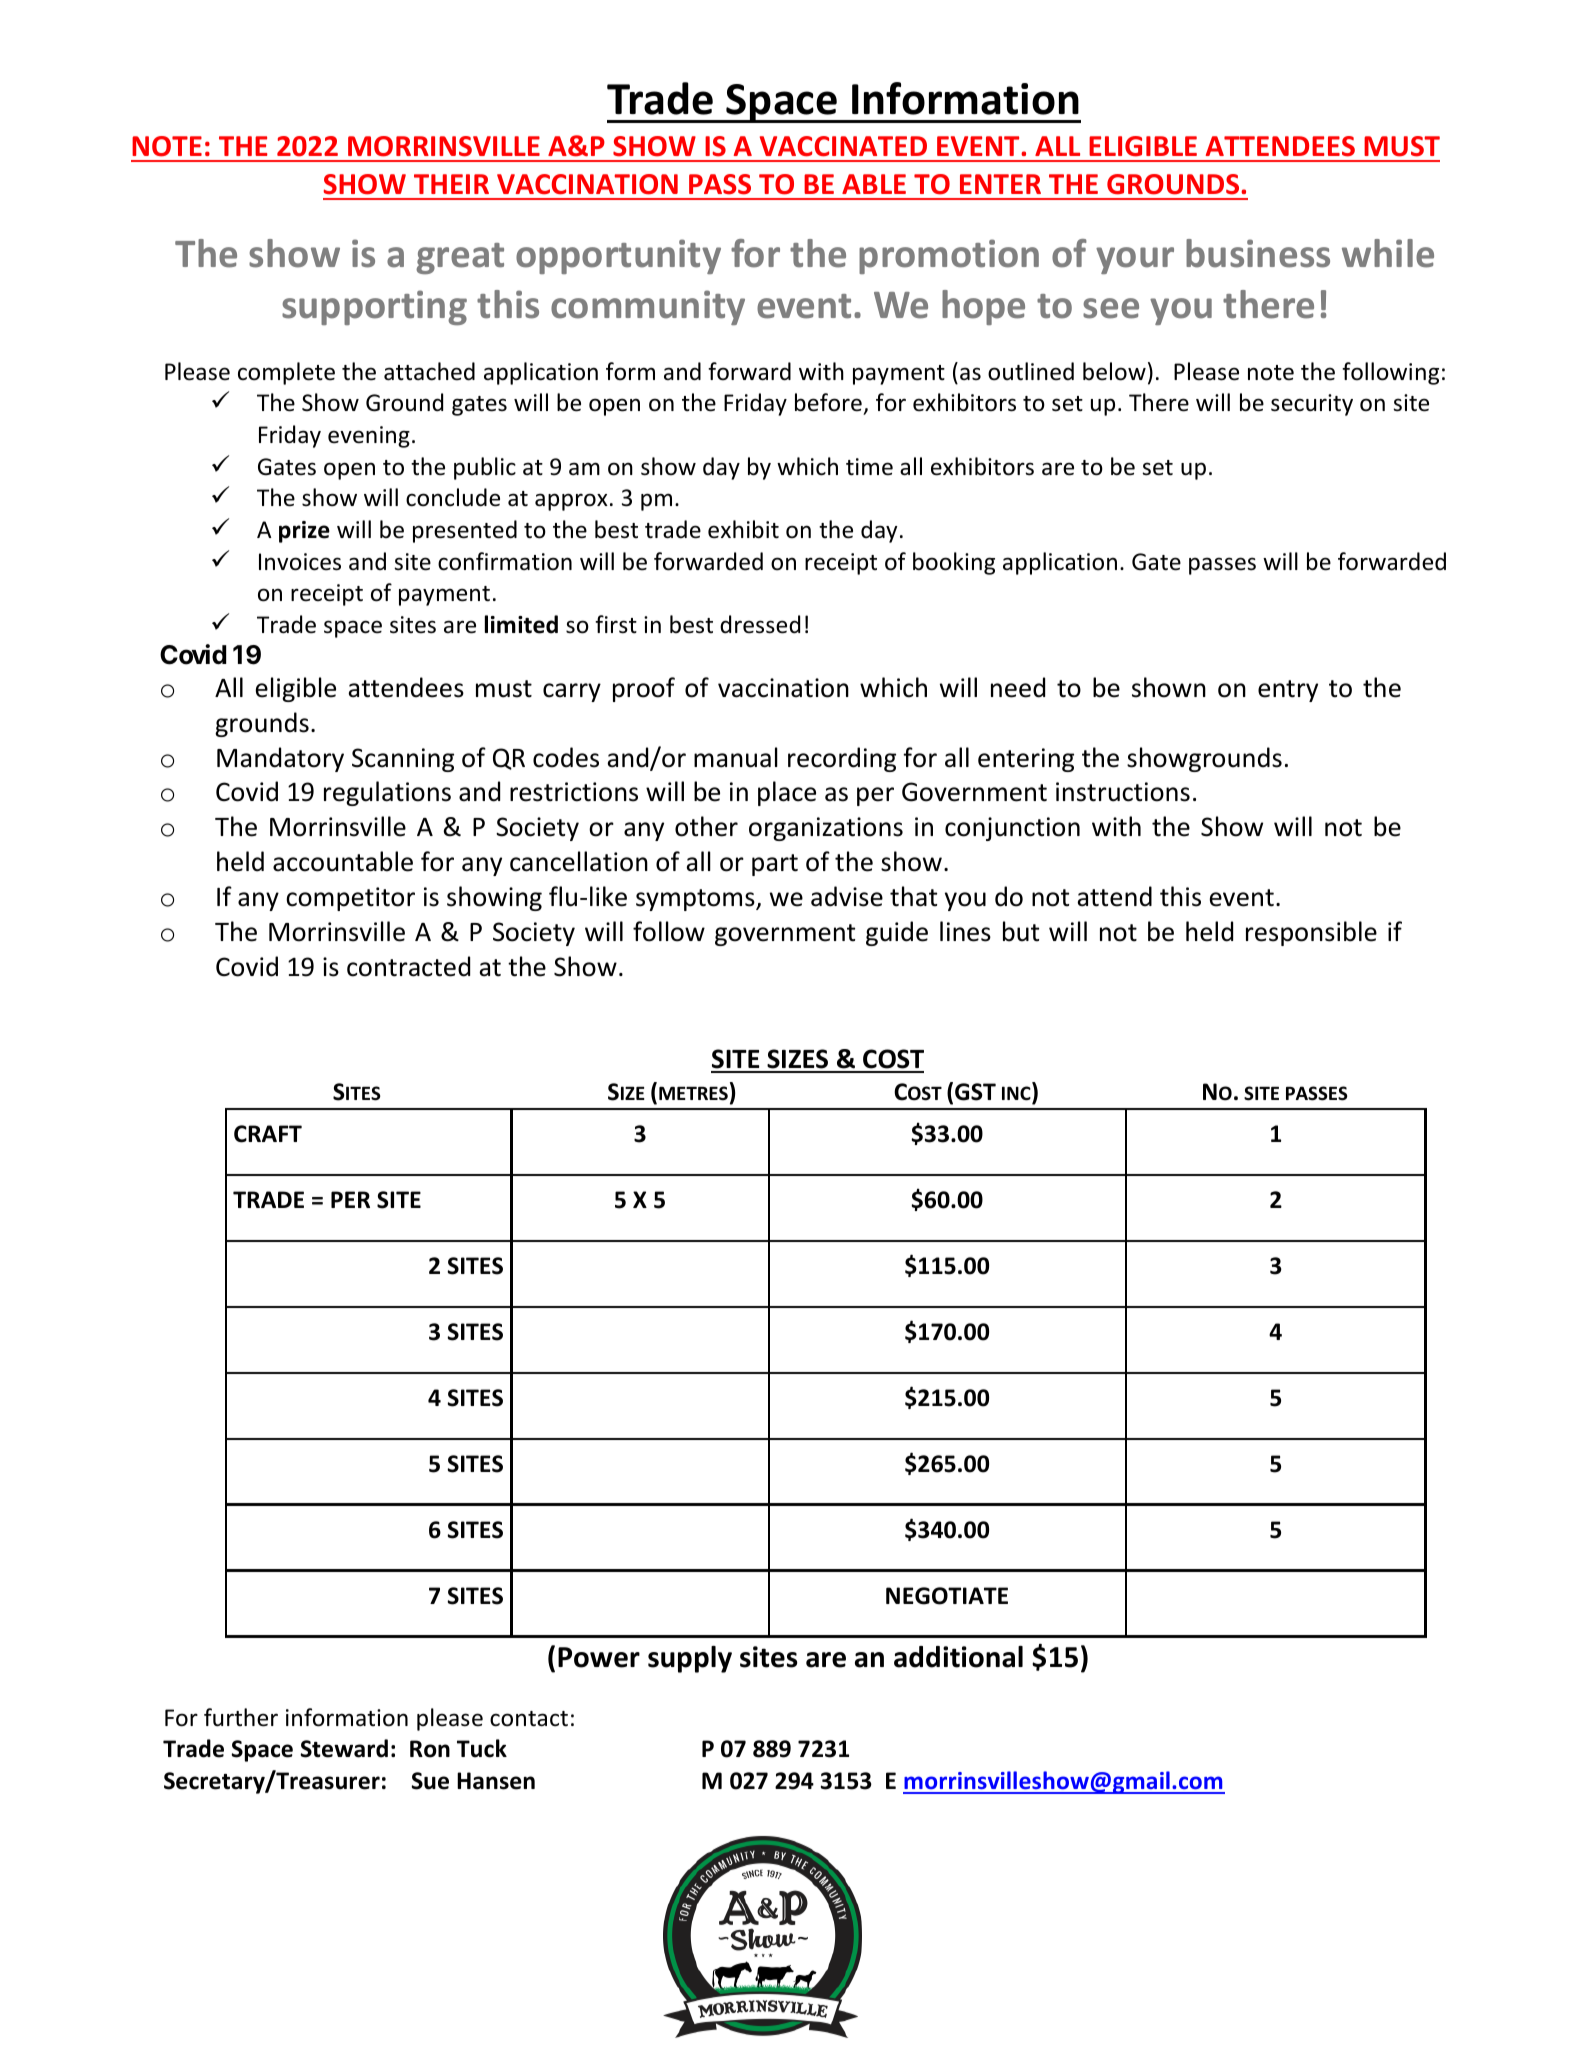 The height and width of the image is (2056, 1589). Describe the element at coordinates (690, 1659) in the image. I see `supply` at that location.
